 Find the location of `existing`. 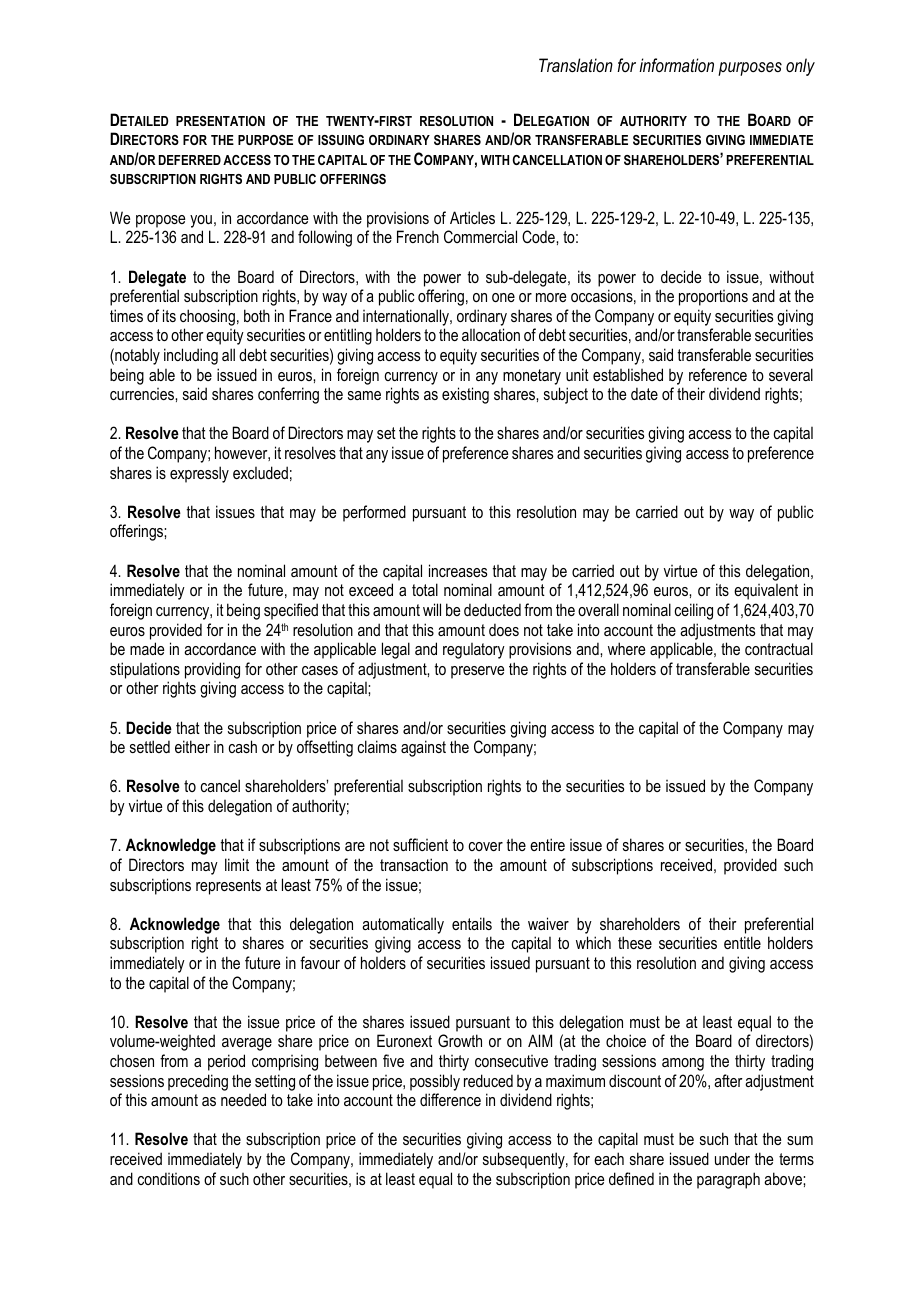

existing is located at coordinates (465, 395).
